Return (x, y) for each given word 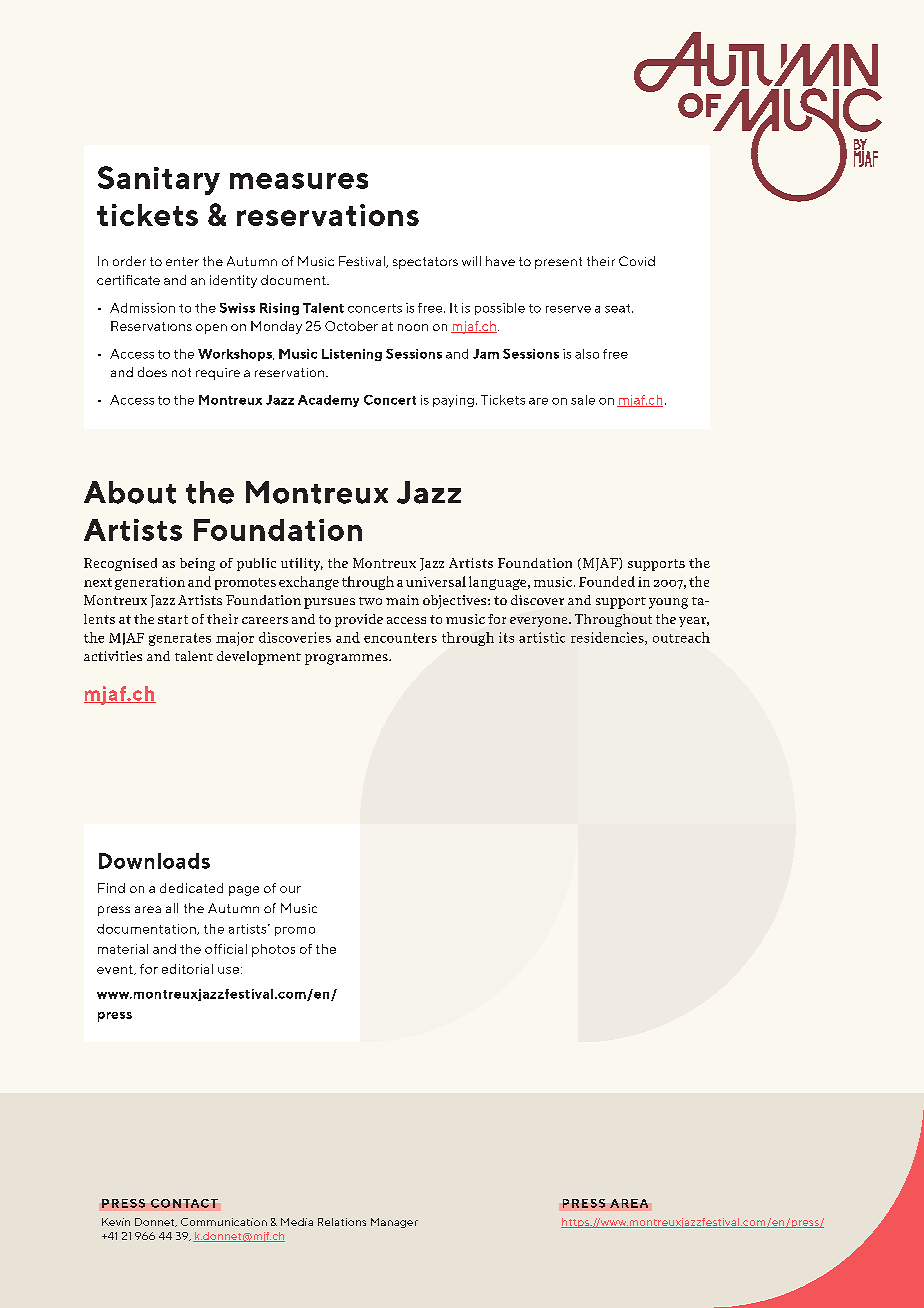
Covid (637, 261)
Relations (342, 1222)
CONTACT (184, 1203)
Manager (394, 1223)
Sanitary (159, 180)
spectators (425, 263)
